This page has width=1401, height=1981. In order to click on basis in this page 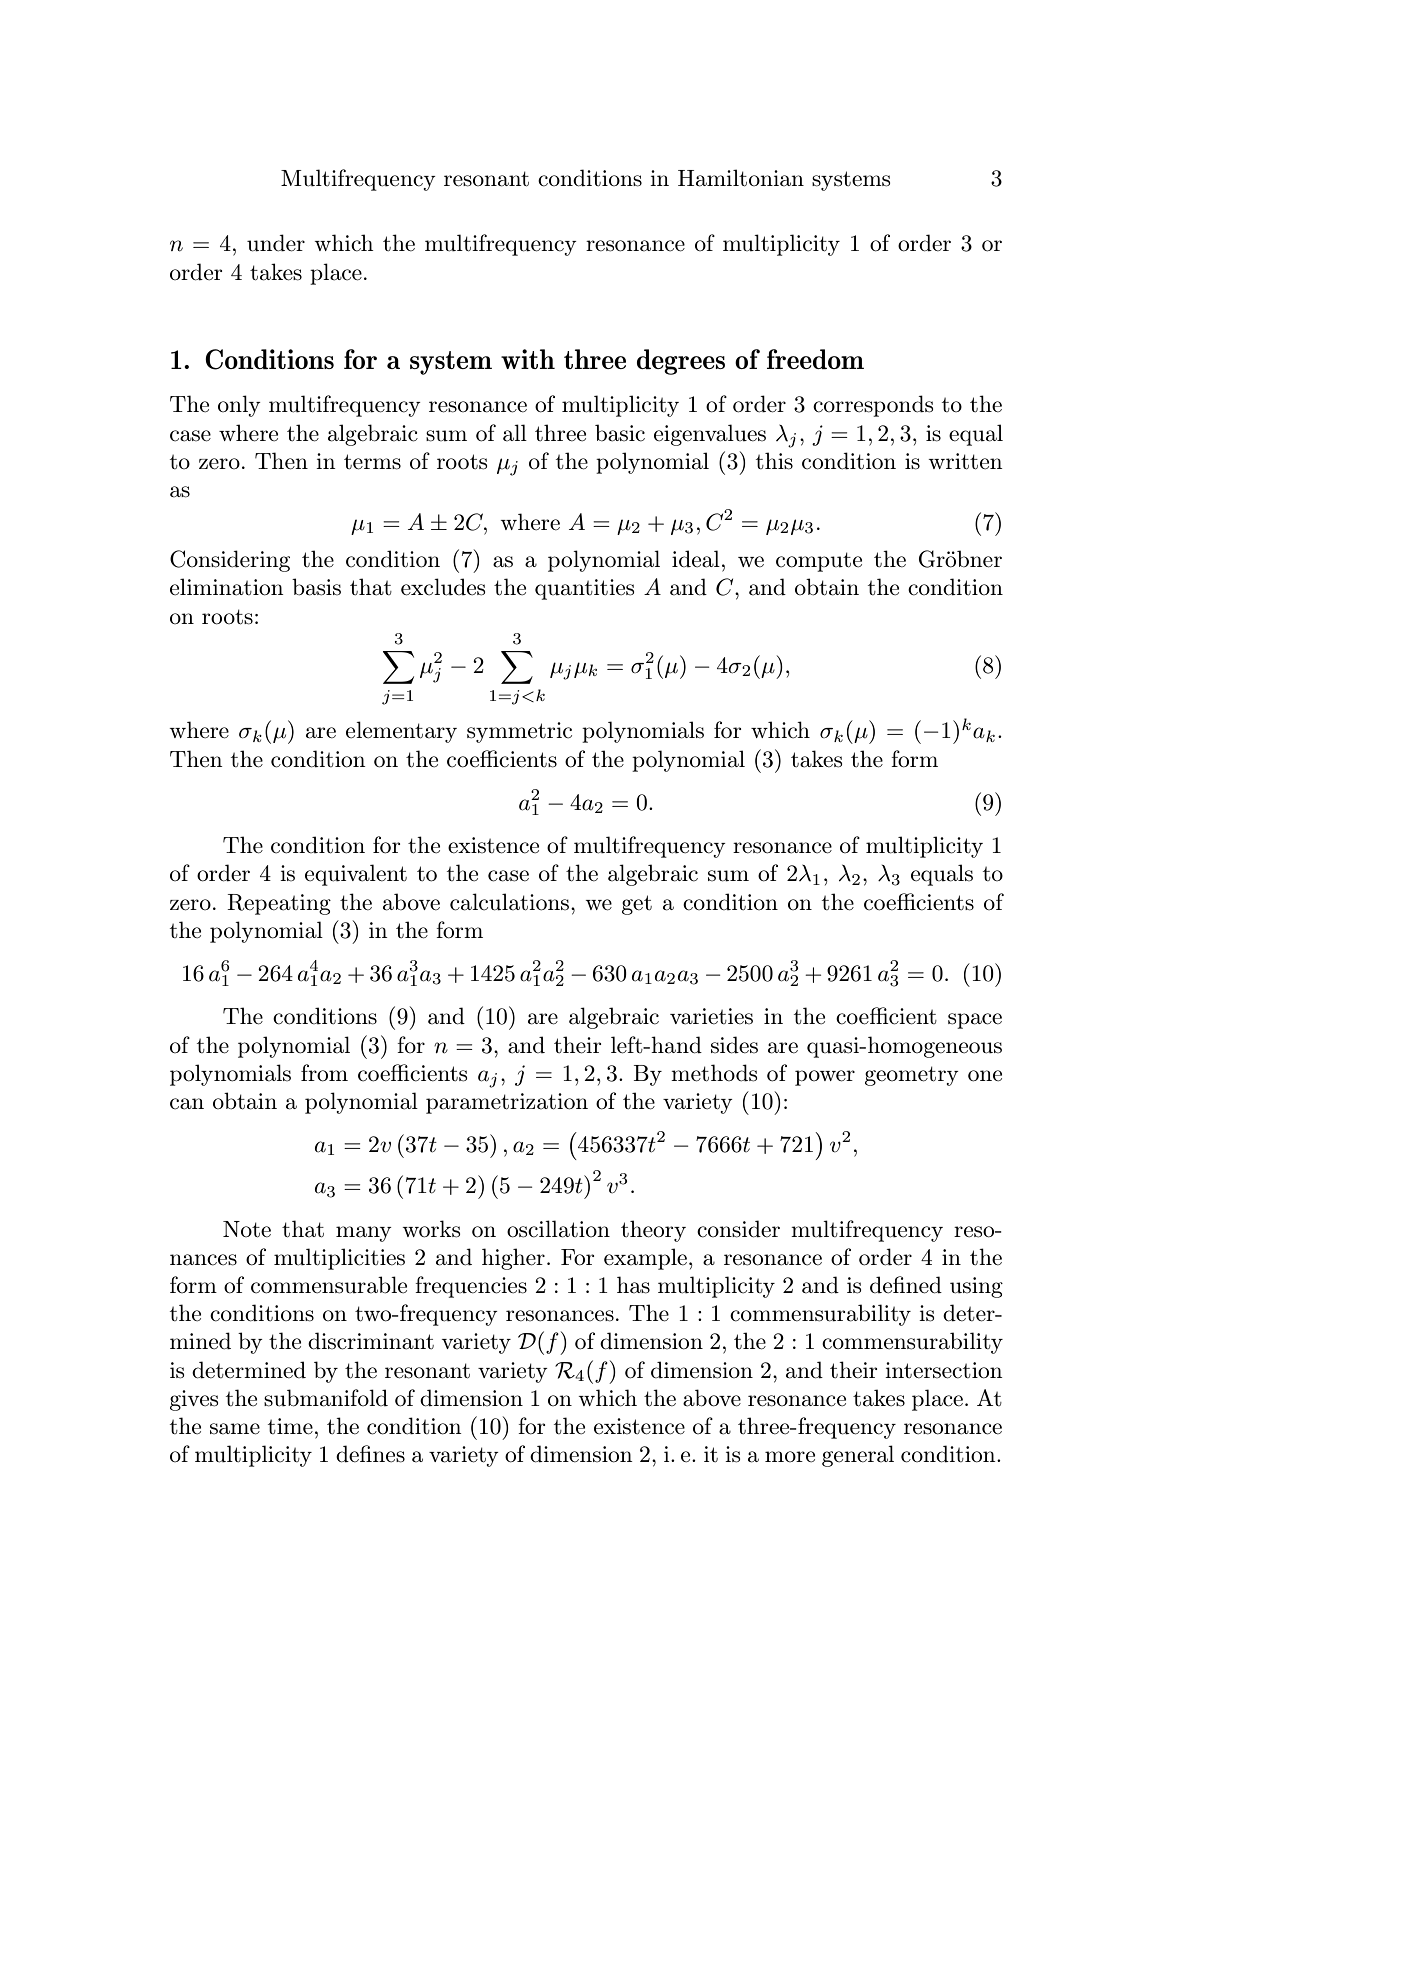, I will do `click(316, 587)`.
